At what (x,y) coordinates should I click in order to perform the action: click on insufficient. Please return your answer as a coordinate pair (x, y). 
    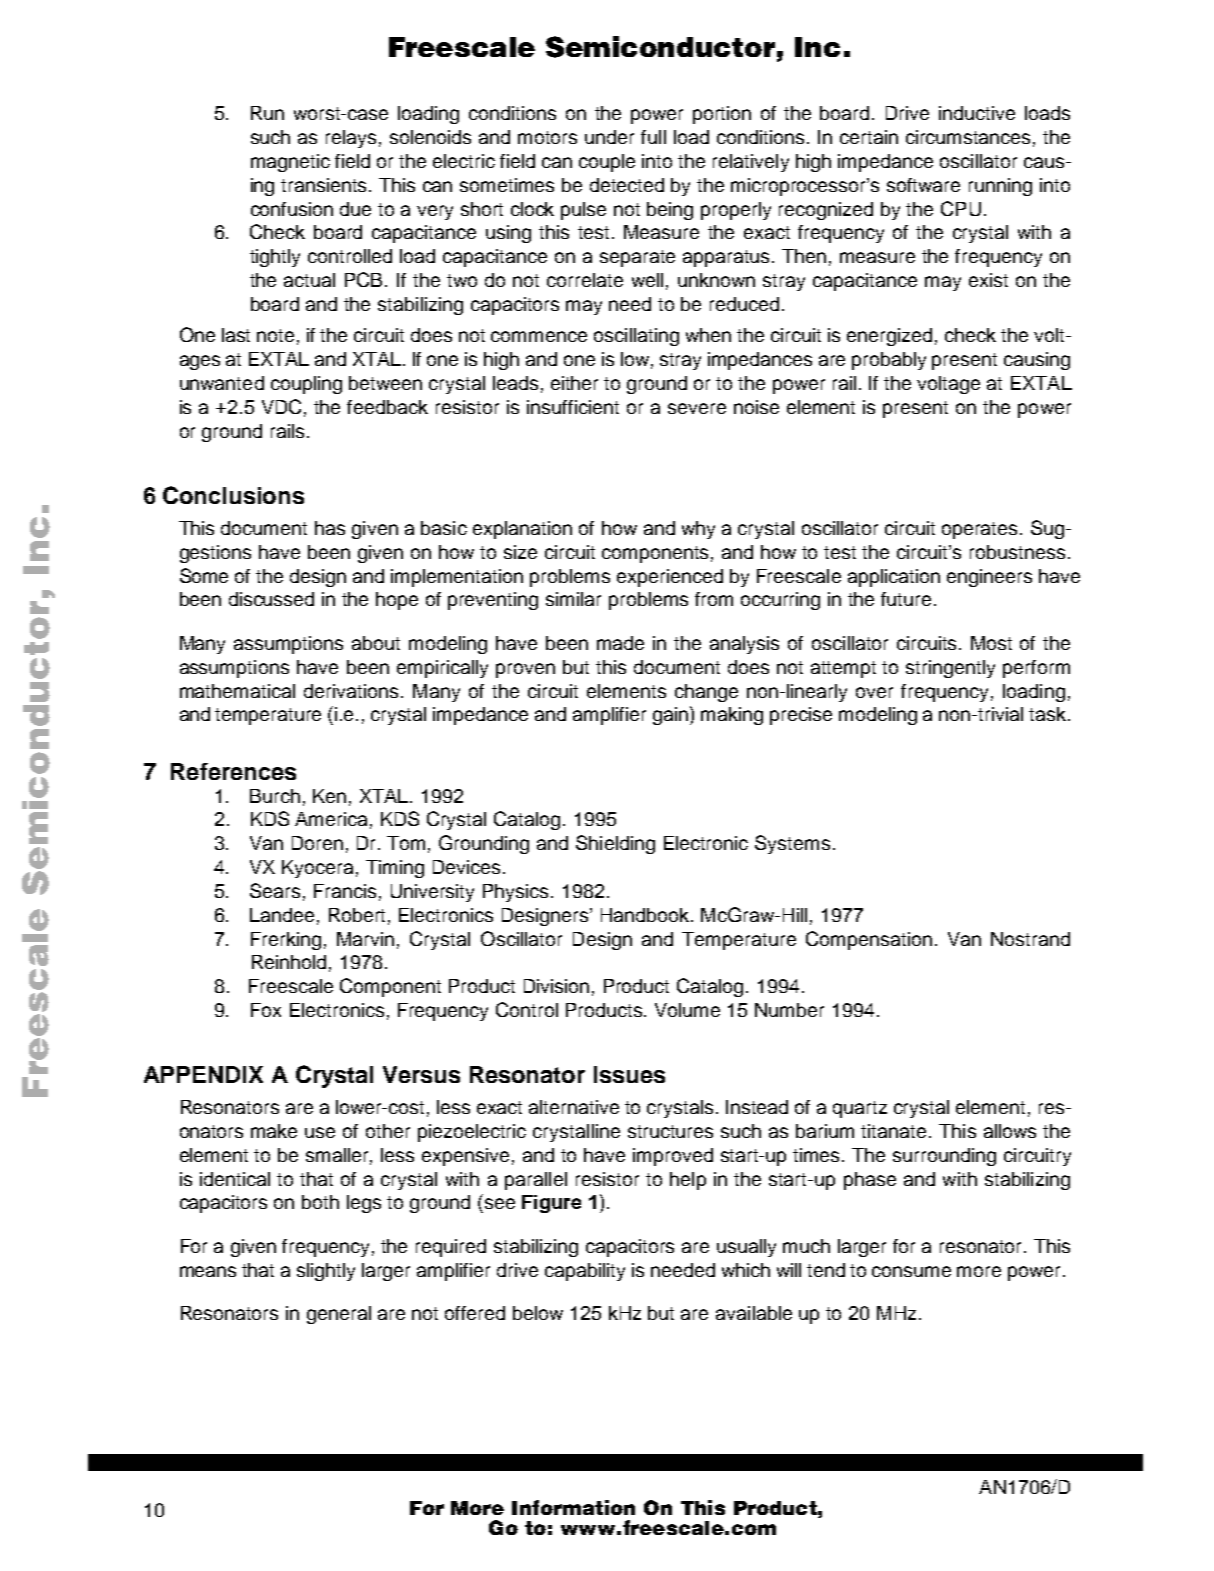
    Looking at the image, I should click on (573, 407).
